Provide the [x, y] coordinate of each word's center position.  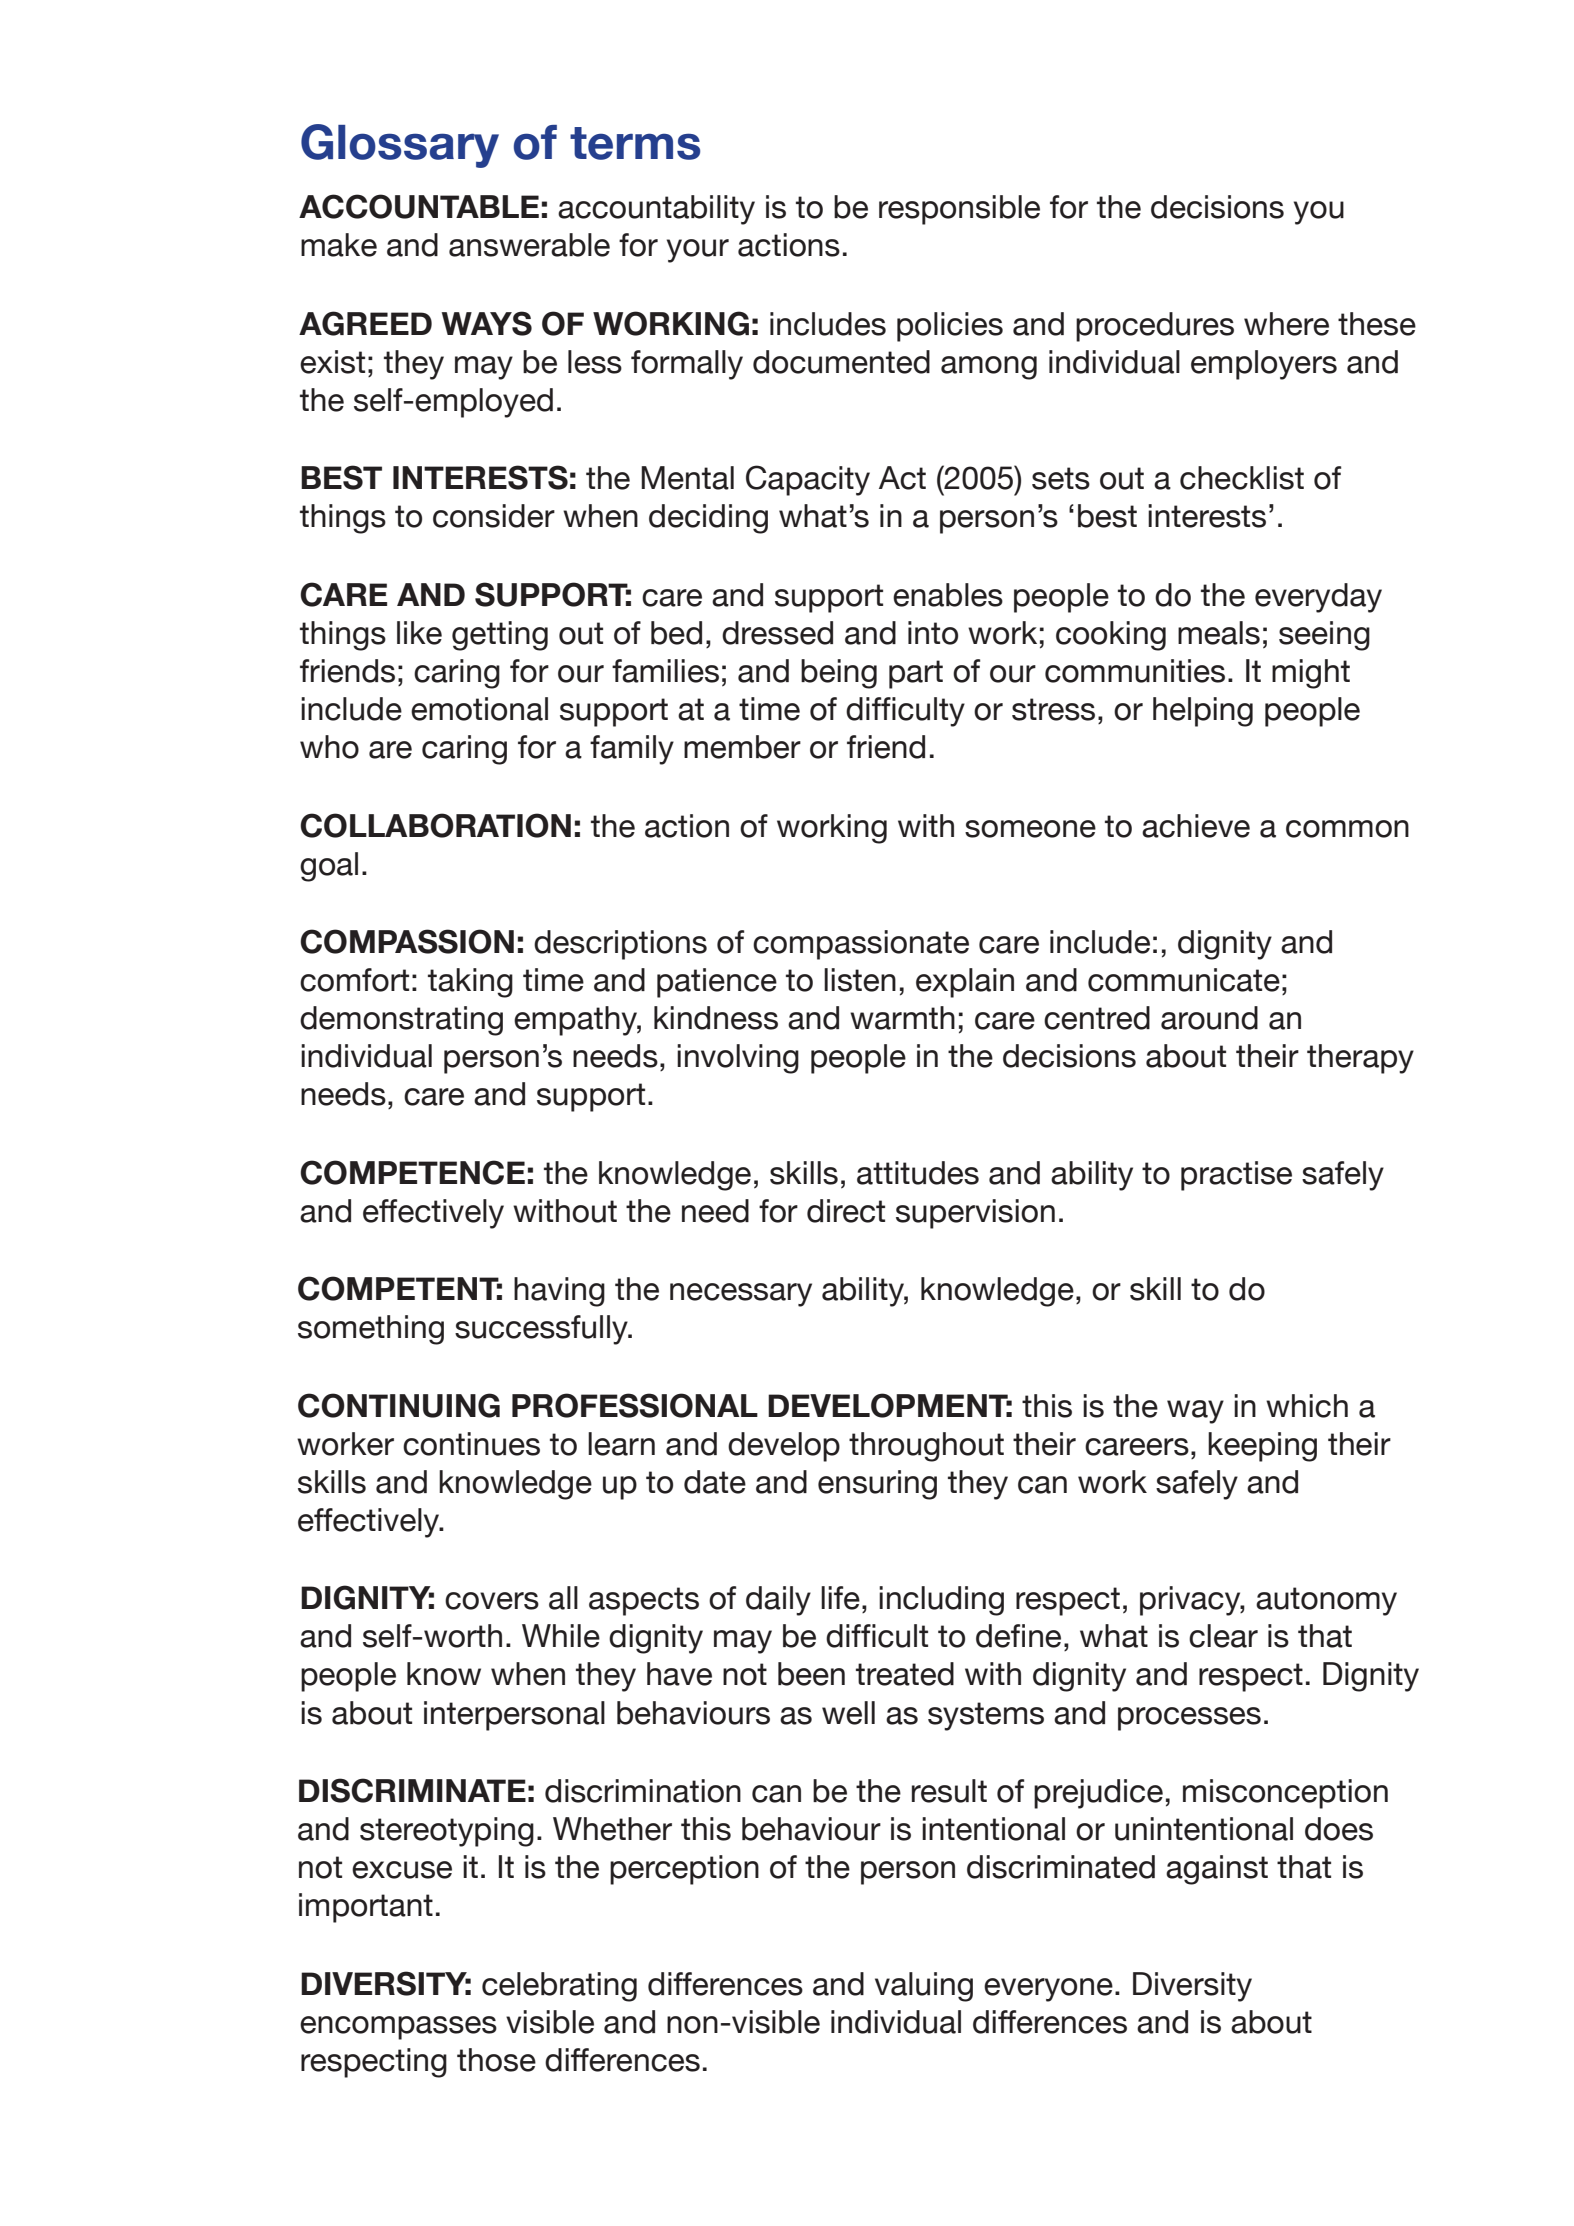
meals [1219, 633]
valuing [924, 1987]
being [839, 674]
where [1286, 324]
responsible [959, 210]
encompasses [398, 2028]
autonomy [1326, 1601]
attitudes [918, 1173]
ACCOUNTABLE [419, 206]
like [419, 633]
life [840, 1598]
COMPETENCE [412, 1172]
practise [1236, 1176]
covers [492, 1601]
